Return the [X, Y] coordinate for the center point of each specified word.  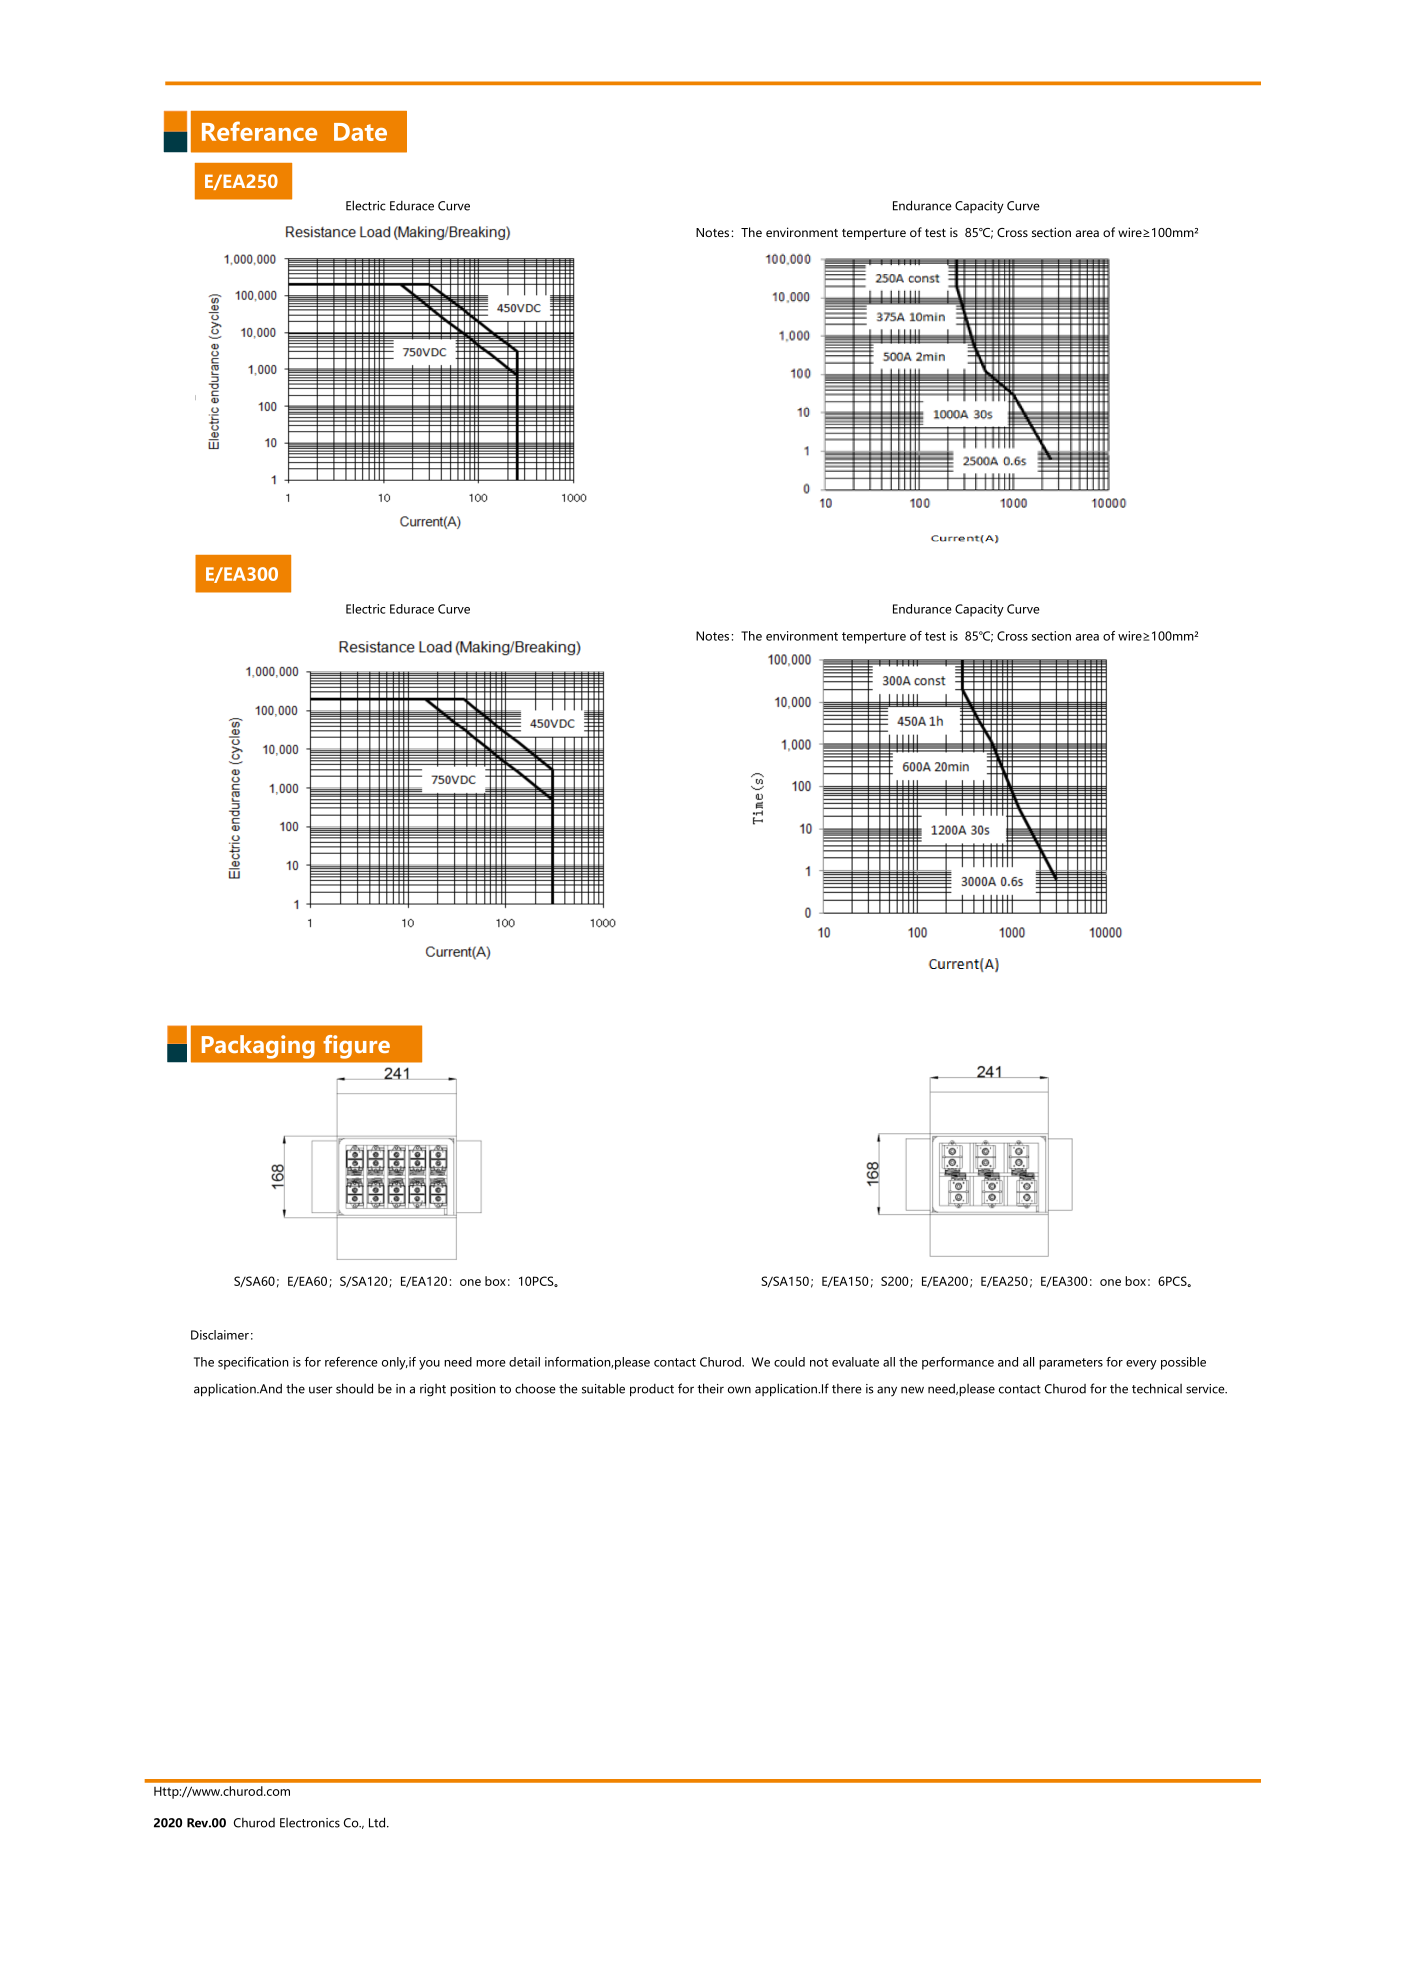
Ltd [378, 1822]
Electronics [310, 1823]
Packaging [258, 1047]
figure [356, 1047]
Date [360, 132]
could [789, 1362]
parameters [1071, 1364]
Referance [259, 131]
